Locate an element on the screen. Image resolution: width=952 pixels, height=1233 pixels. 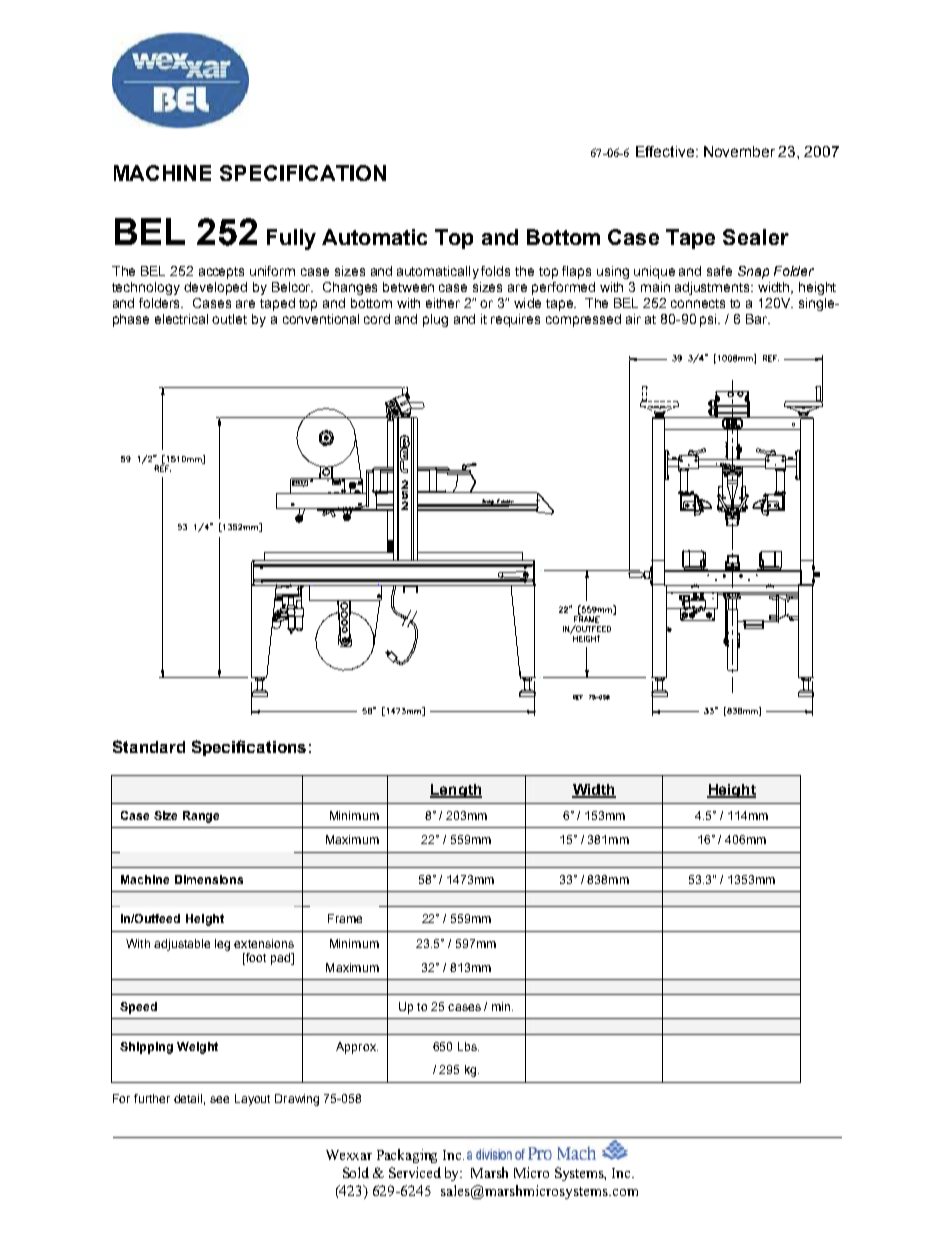
Effective is located at coordinates (665, 151).
